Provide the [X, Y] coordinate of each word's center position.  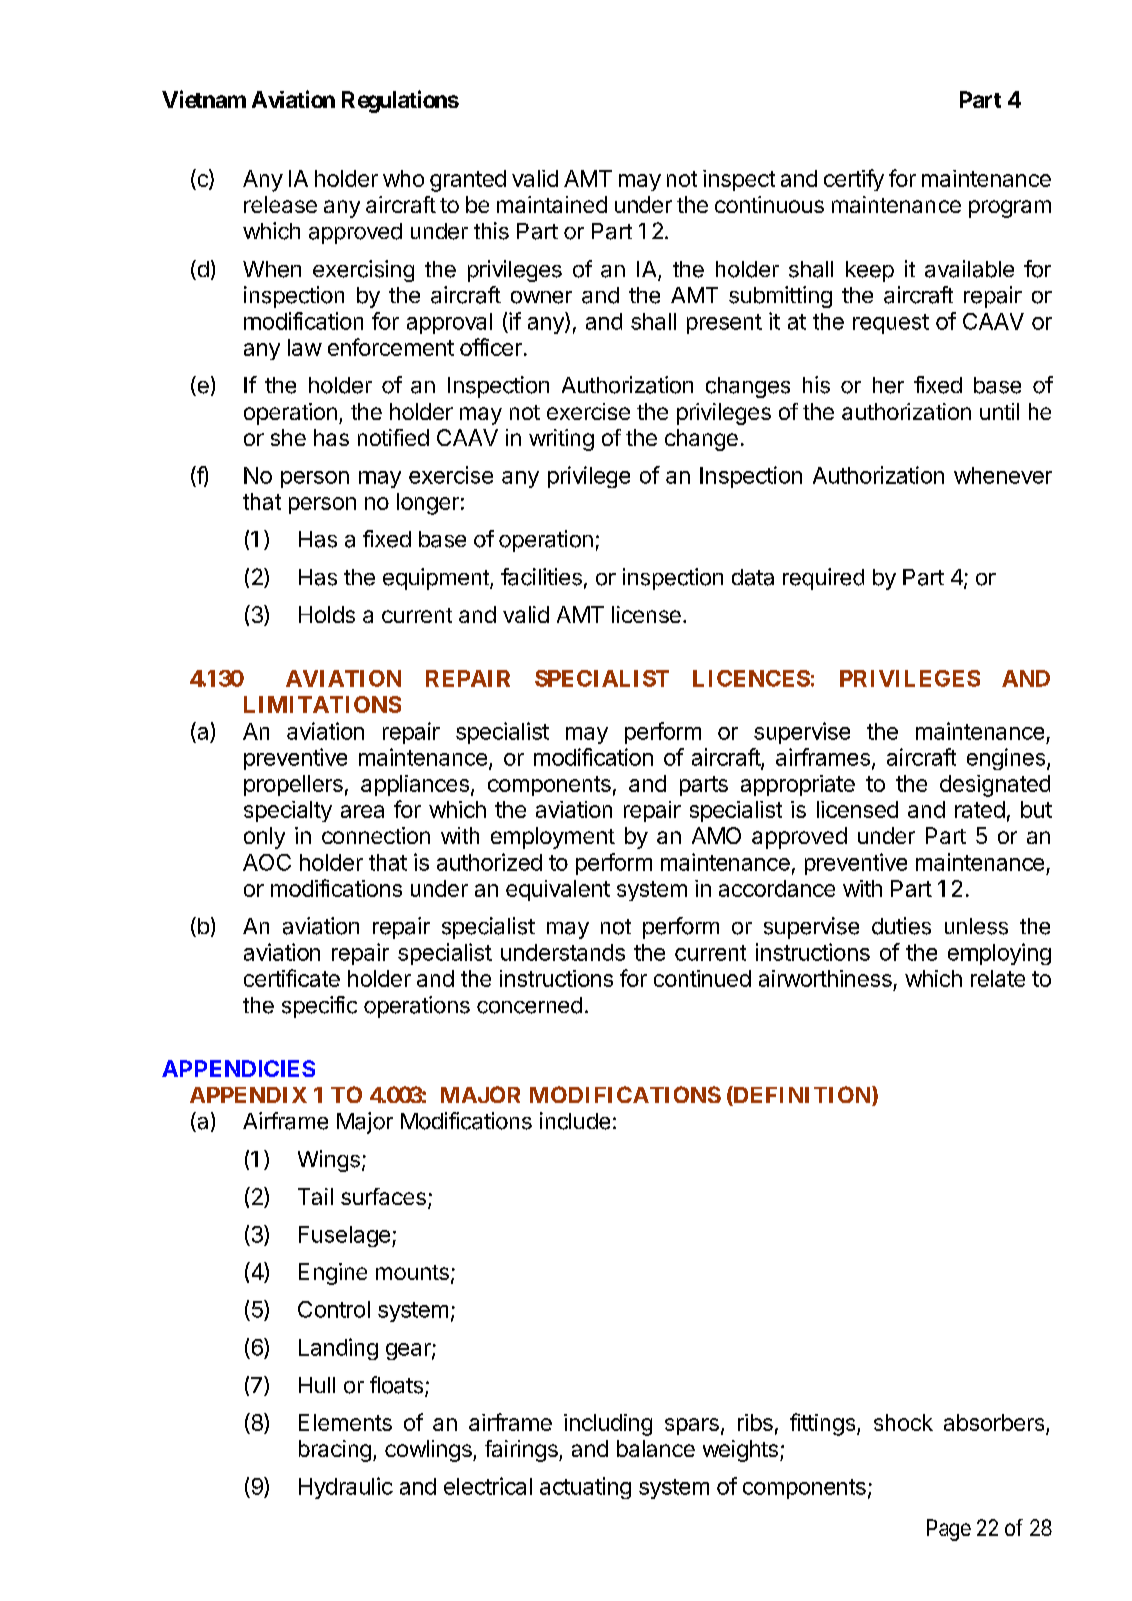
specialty [288, 811]
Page [949, 1530]
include [575, 1121]
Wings [329, 1161]
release [280, 204]
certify [854, 180]
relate [998, 978]
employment [553, 838]
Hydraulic [346, 1488]
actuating [585, 1488]
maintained [552, 204]
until [999, 411]
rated [980, 809]
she [288, 437]
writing [561, 440]
